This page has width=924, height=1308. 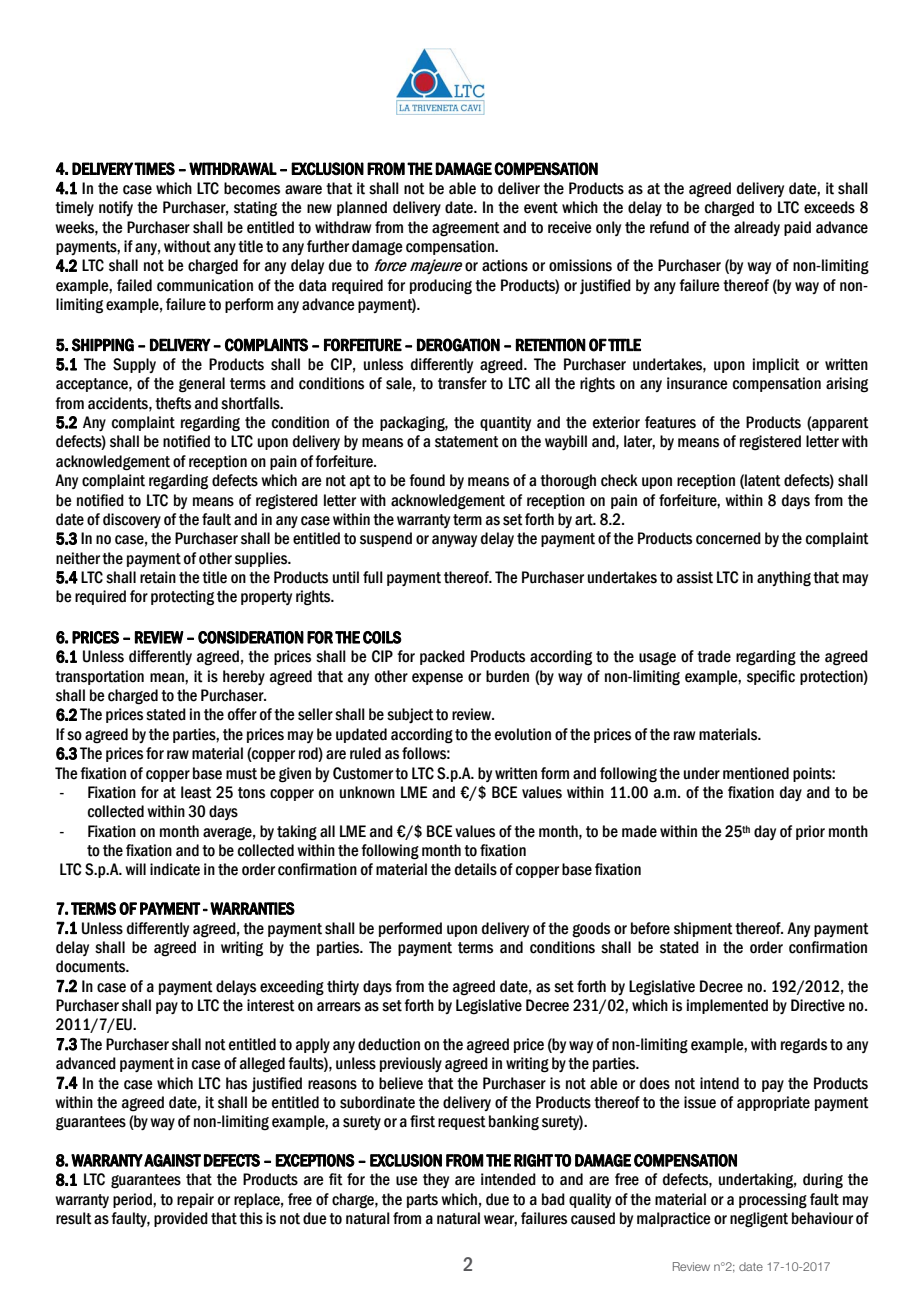 I want to click on expense, so click(x=437, y=679).
